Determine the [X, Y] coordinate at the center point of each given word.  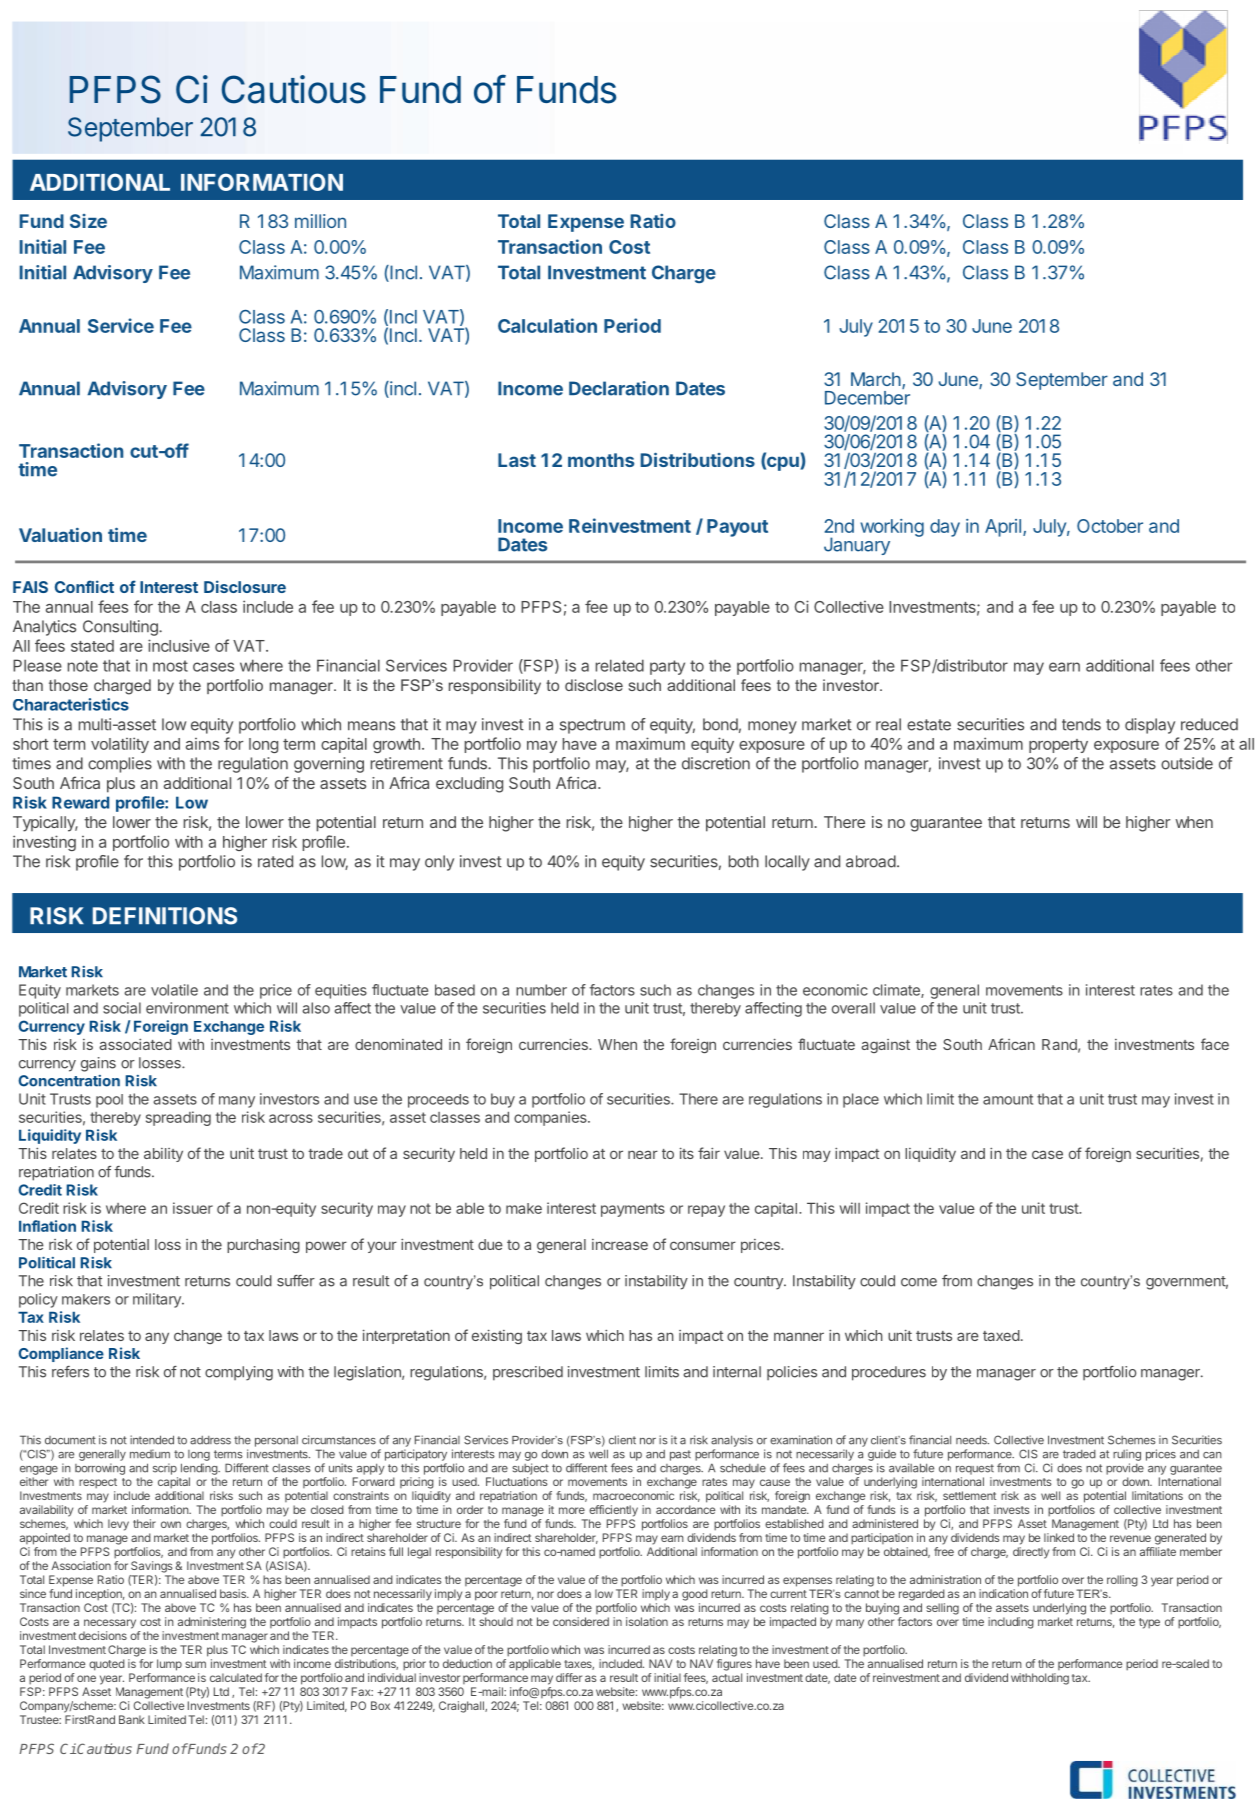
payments [633, 1210]
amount [1008, 1099]
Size [88, 221]
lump [169, 1665]
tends [1081, 724]
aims [202, 744]
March [876, 379]
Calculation [547, 325]
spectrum [592, 726]
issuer [193, 1208]
